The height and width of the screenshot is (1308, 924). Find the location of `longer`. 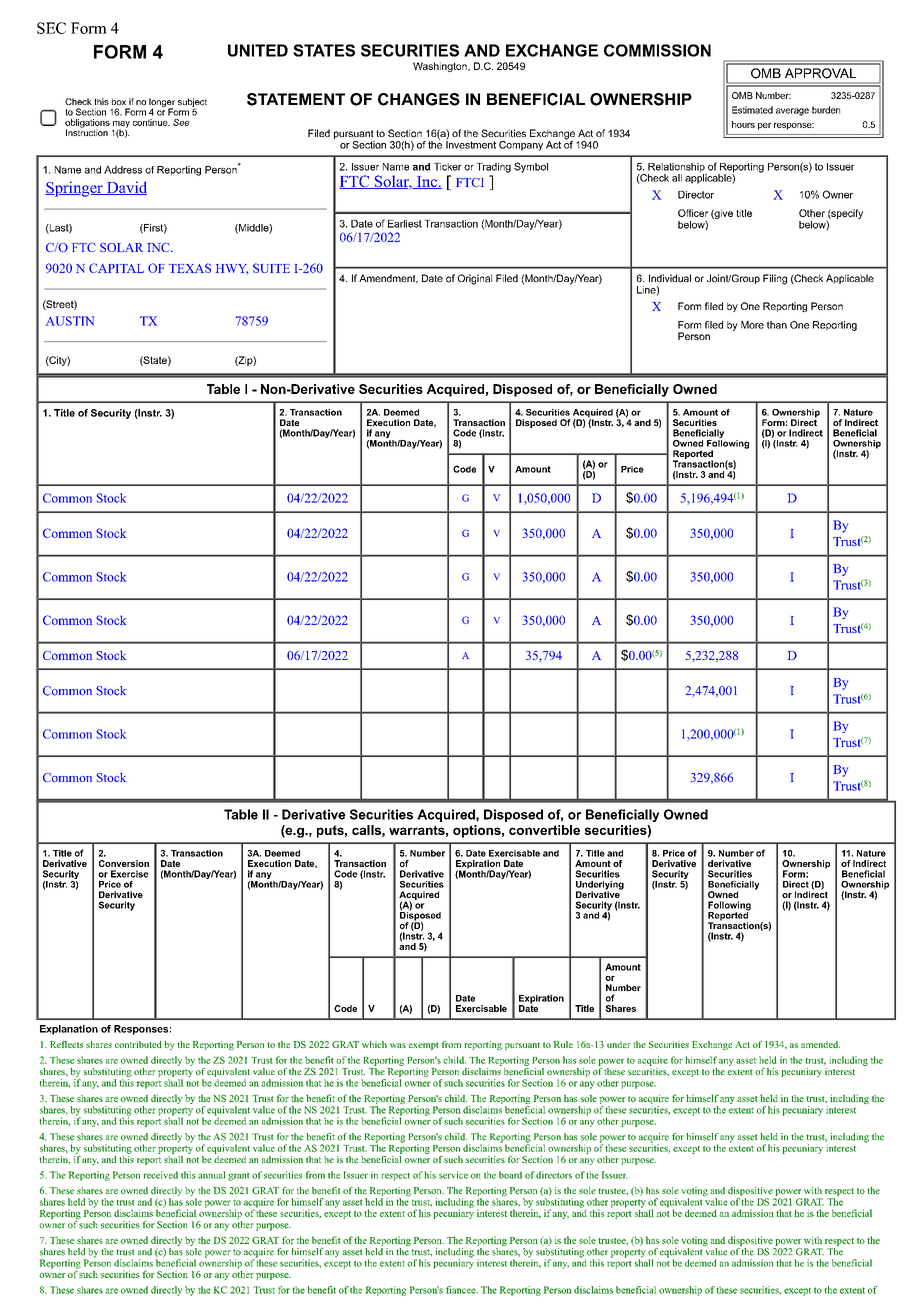

longer is located at coordinates (162, 103).
